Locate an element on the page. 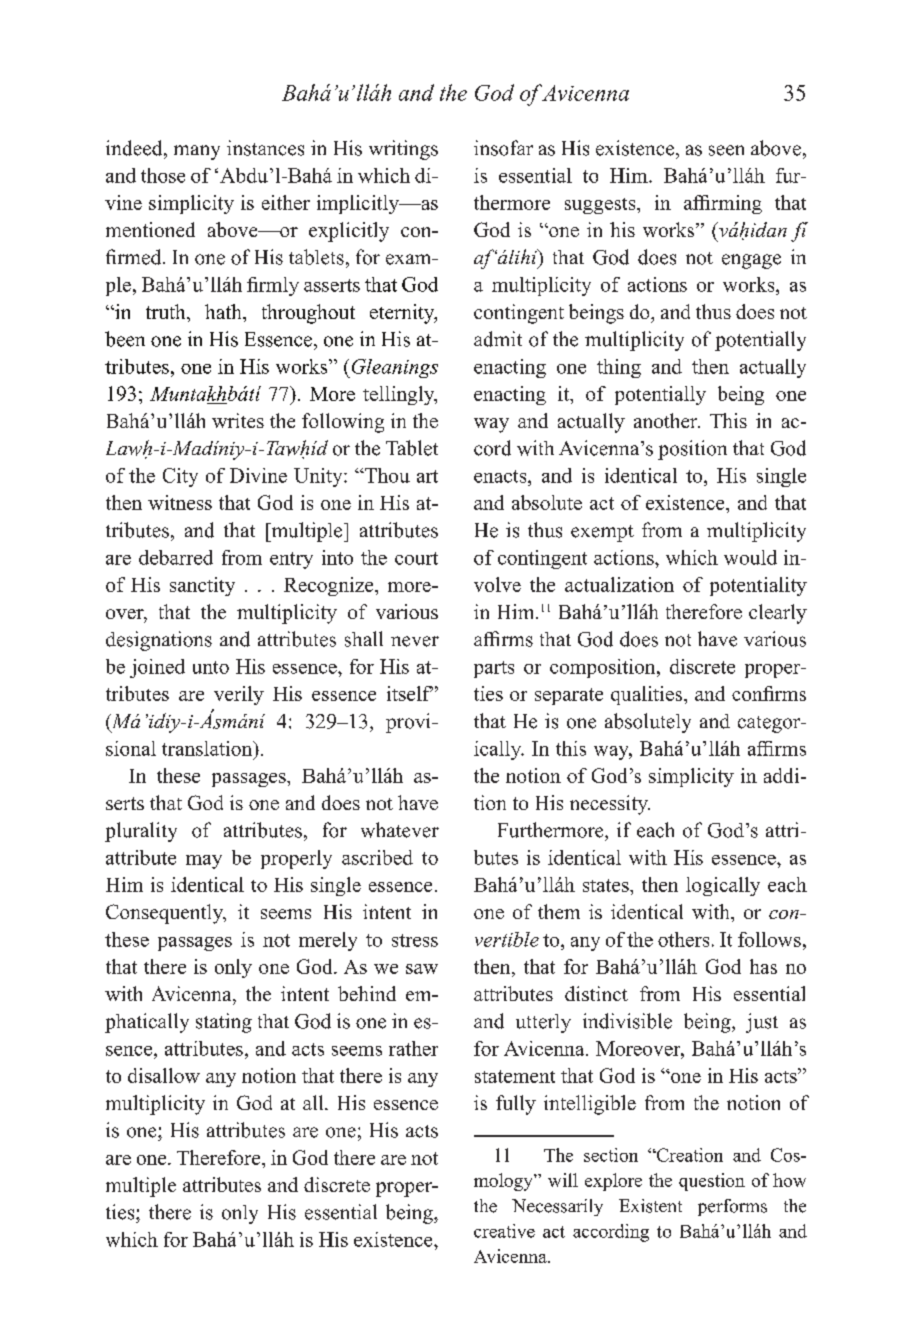 This image has width=912, height=1333. writes is located at coordinates (238, 420).
